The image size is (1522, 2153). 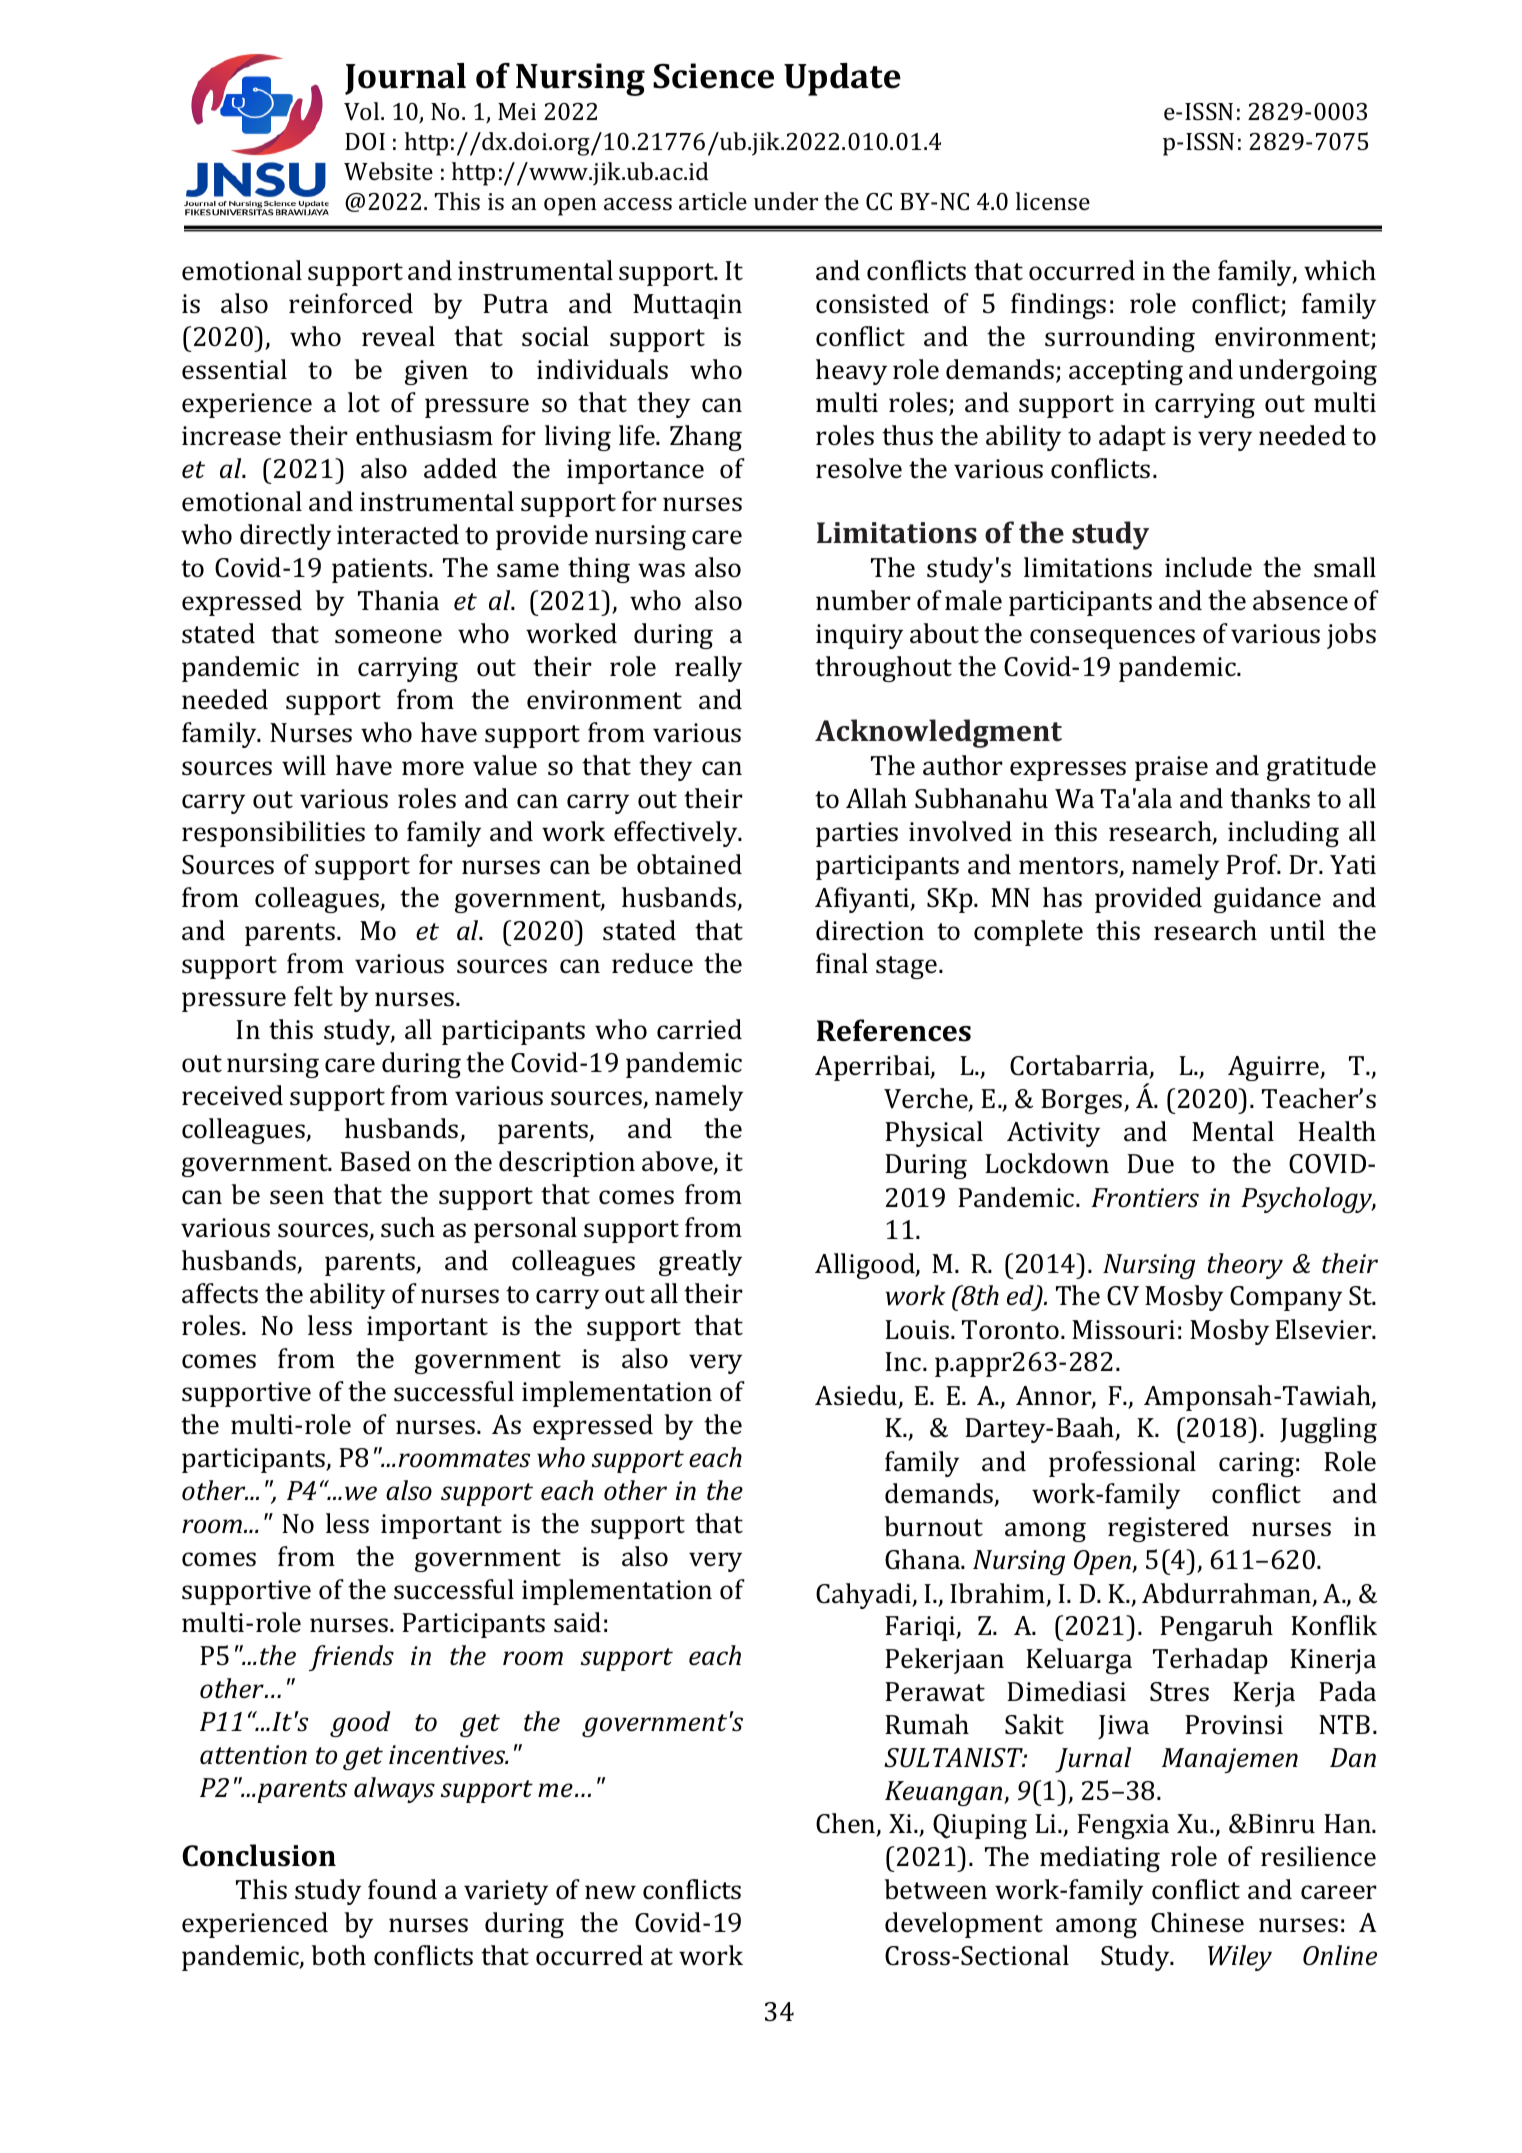 I want to click on license, so click(x=1053, y=201).
